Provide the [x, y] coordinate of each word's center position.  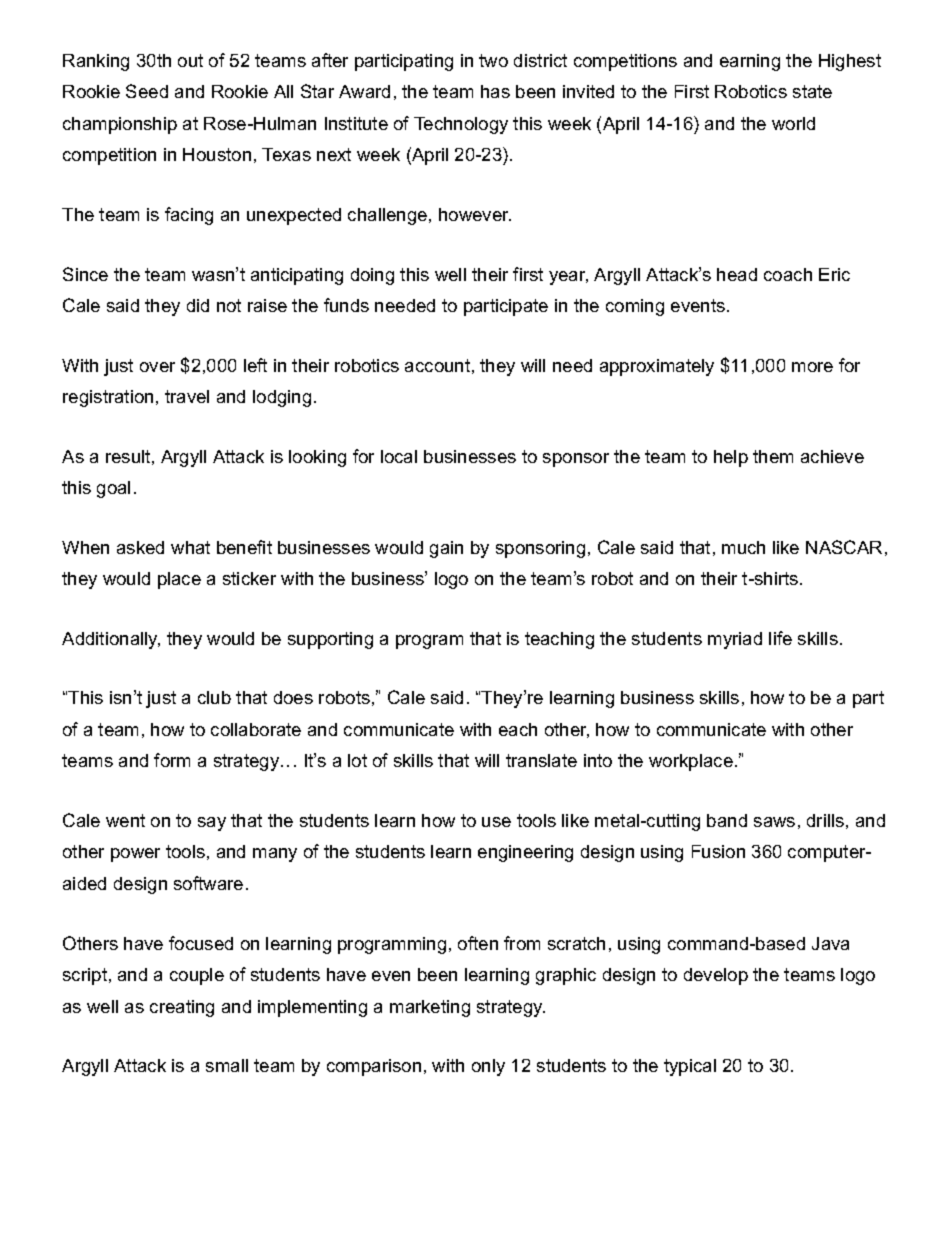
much [743, 547]
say [212, 824]
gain [446, 549]
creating [182, 1008]
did [198, 305]
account [437, 365]
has [495, 91]
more [812, 367]
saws [774, 822]
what [190, 547]
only [488, 1067]
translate [541, 760]
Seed [147, 91]
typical [690, 1067]
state [812, 91]
